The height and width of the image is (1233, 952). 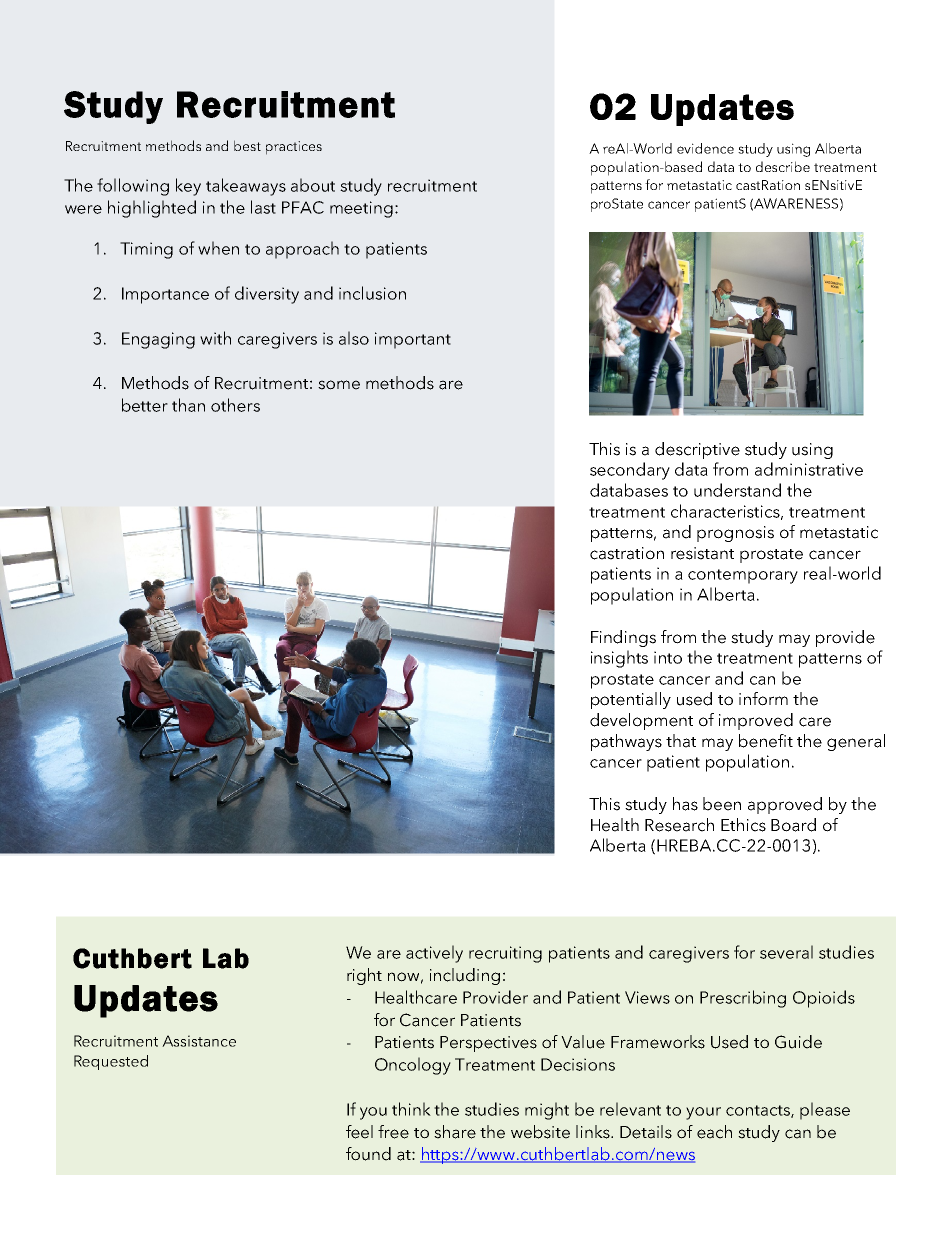 I want to click on Requested, so click(x=111, y=1062).
